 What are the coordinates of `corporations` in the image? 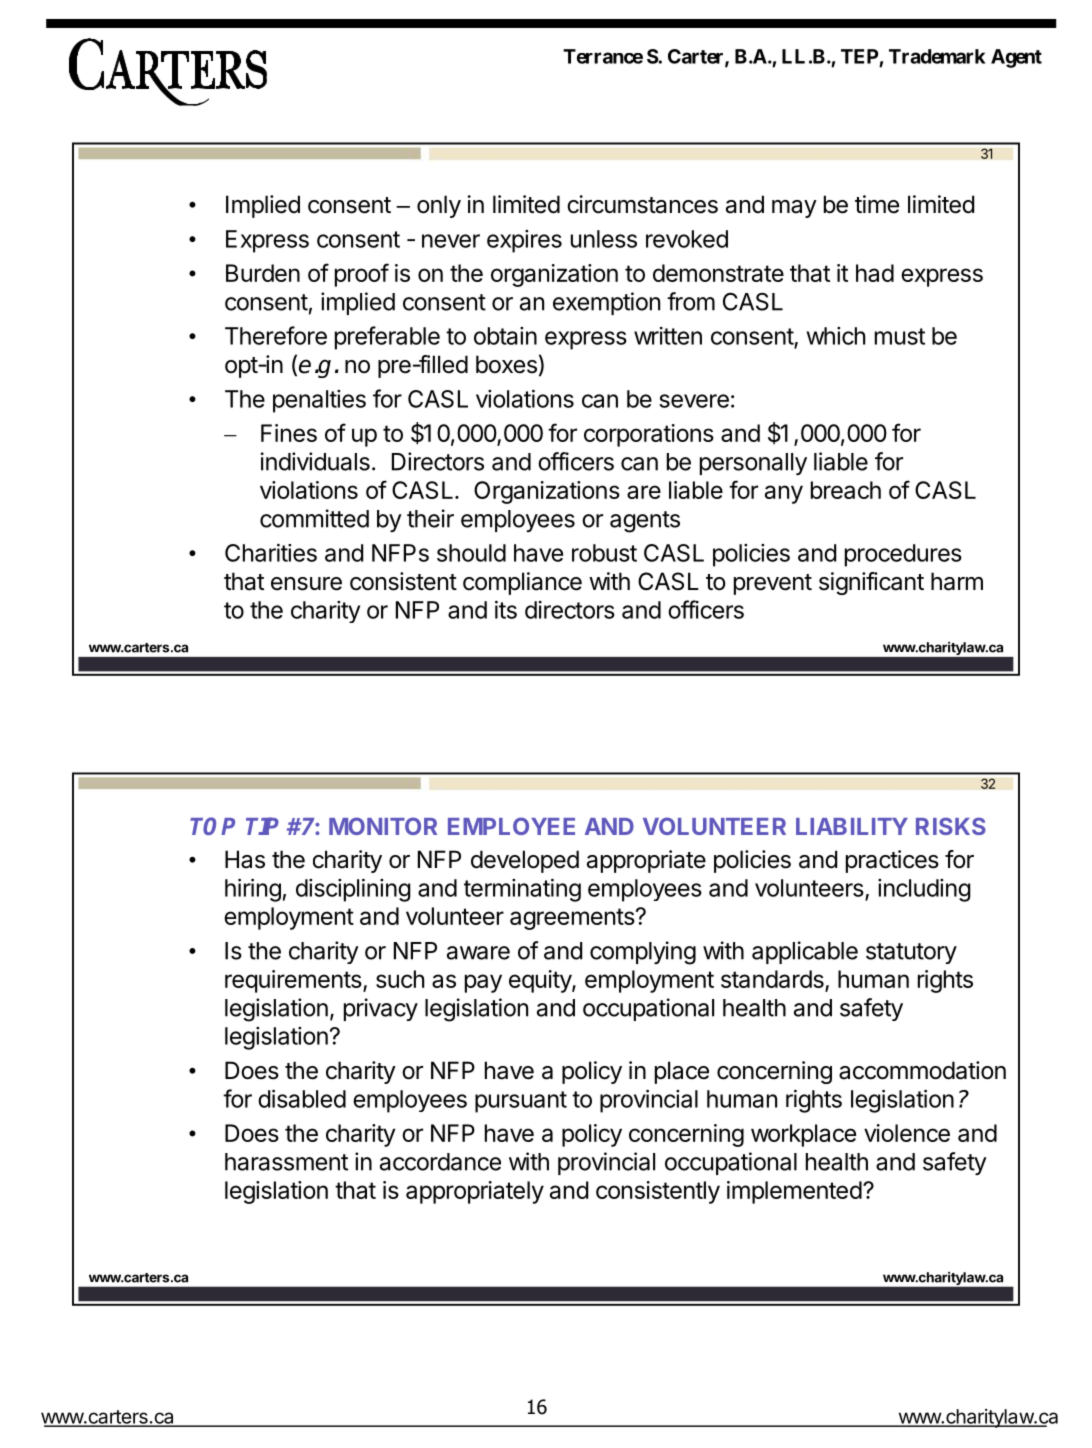 It's located at (649, 435).
